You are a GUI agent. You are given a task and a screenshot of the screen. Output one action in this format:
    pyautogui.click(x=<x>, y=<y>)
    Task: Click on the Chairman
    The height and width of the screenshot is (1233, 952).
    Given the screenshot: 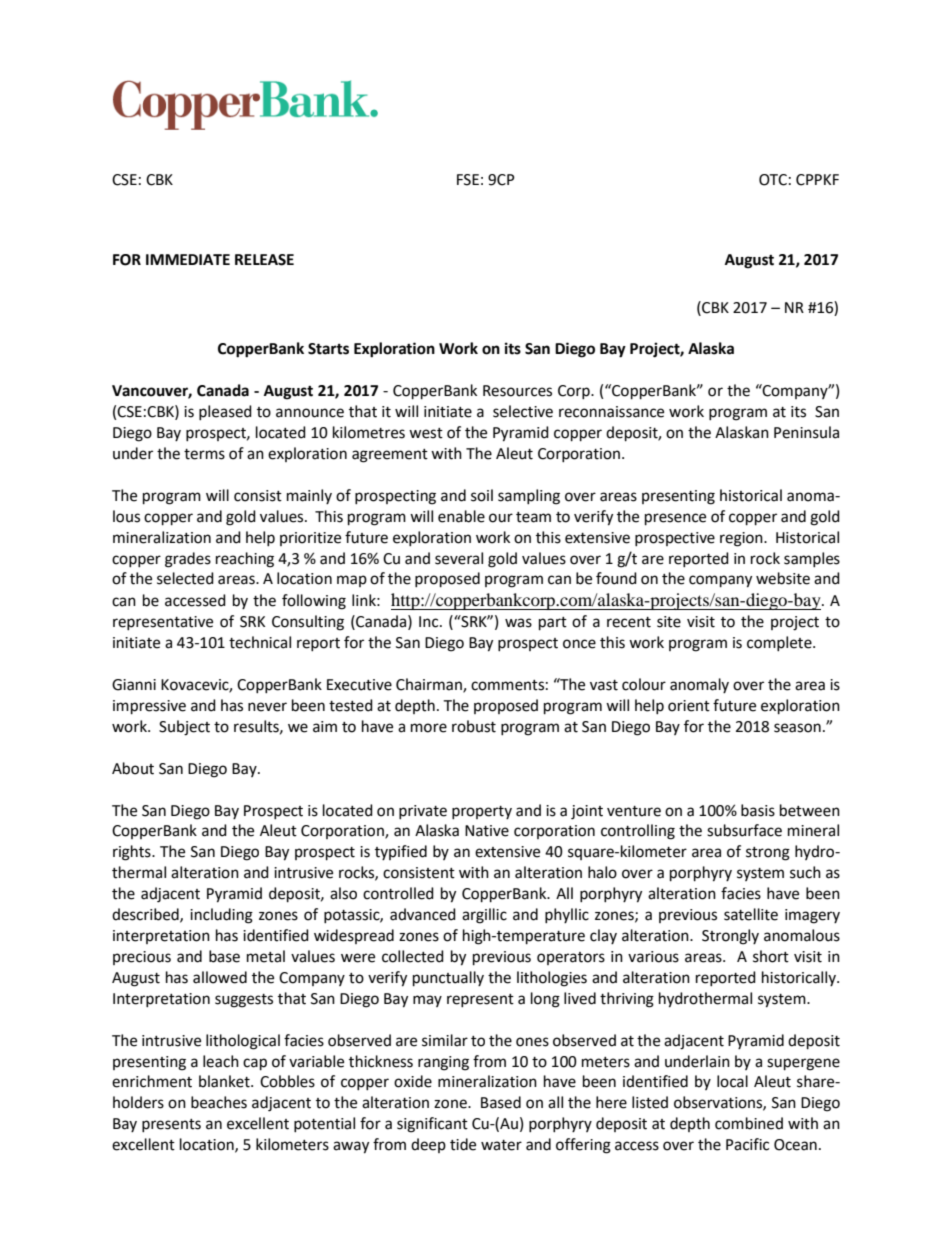 What is the action you would take?
    pyautogui.click(x=430, y=685)
